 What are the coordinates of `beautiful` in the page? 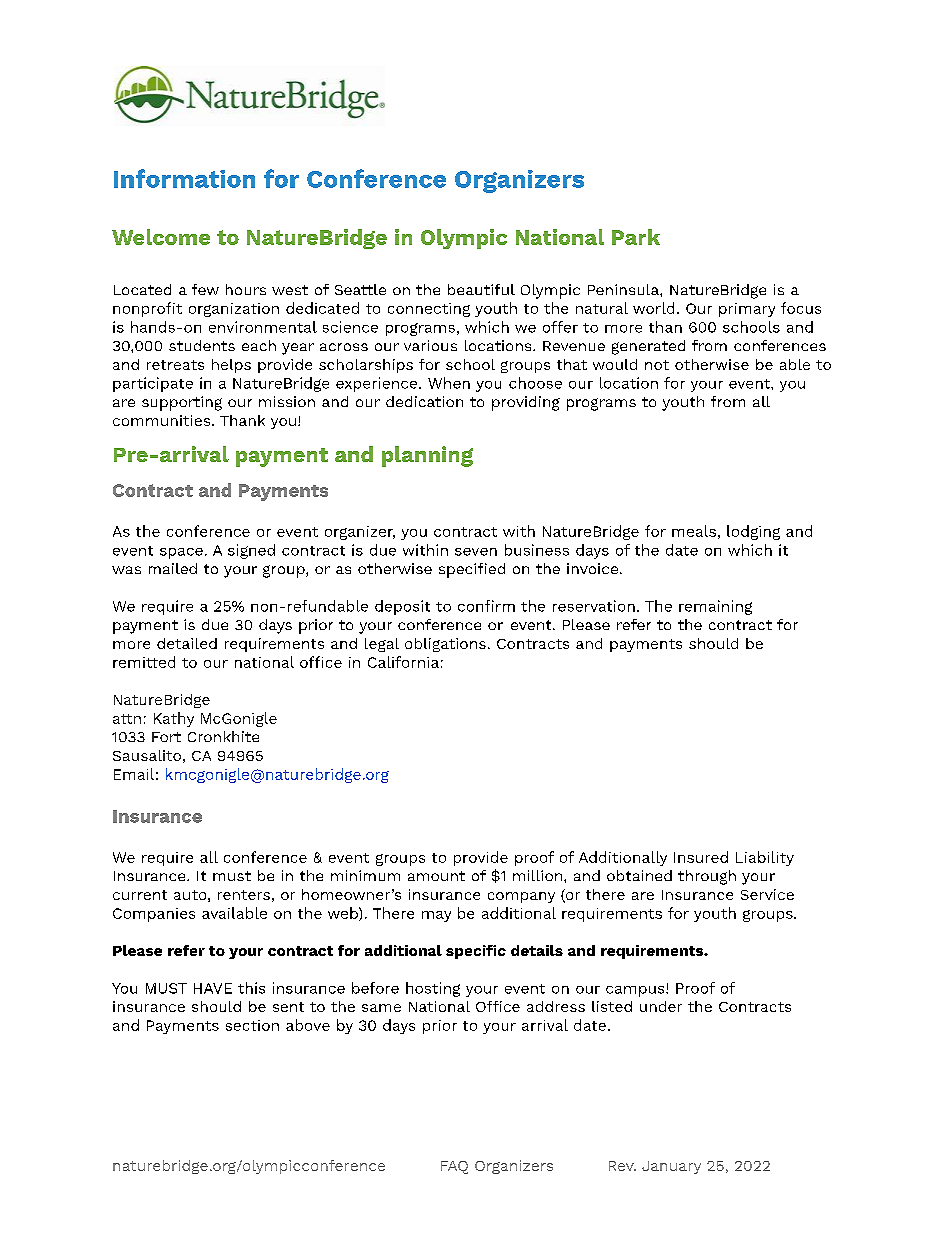 It's located at (481, 289).
